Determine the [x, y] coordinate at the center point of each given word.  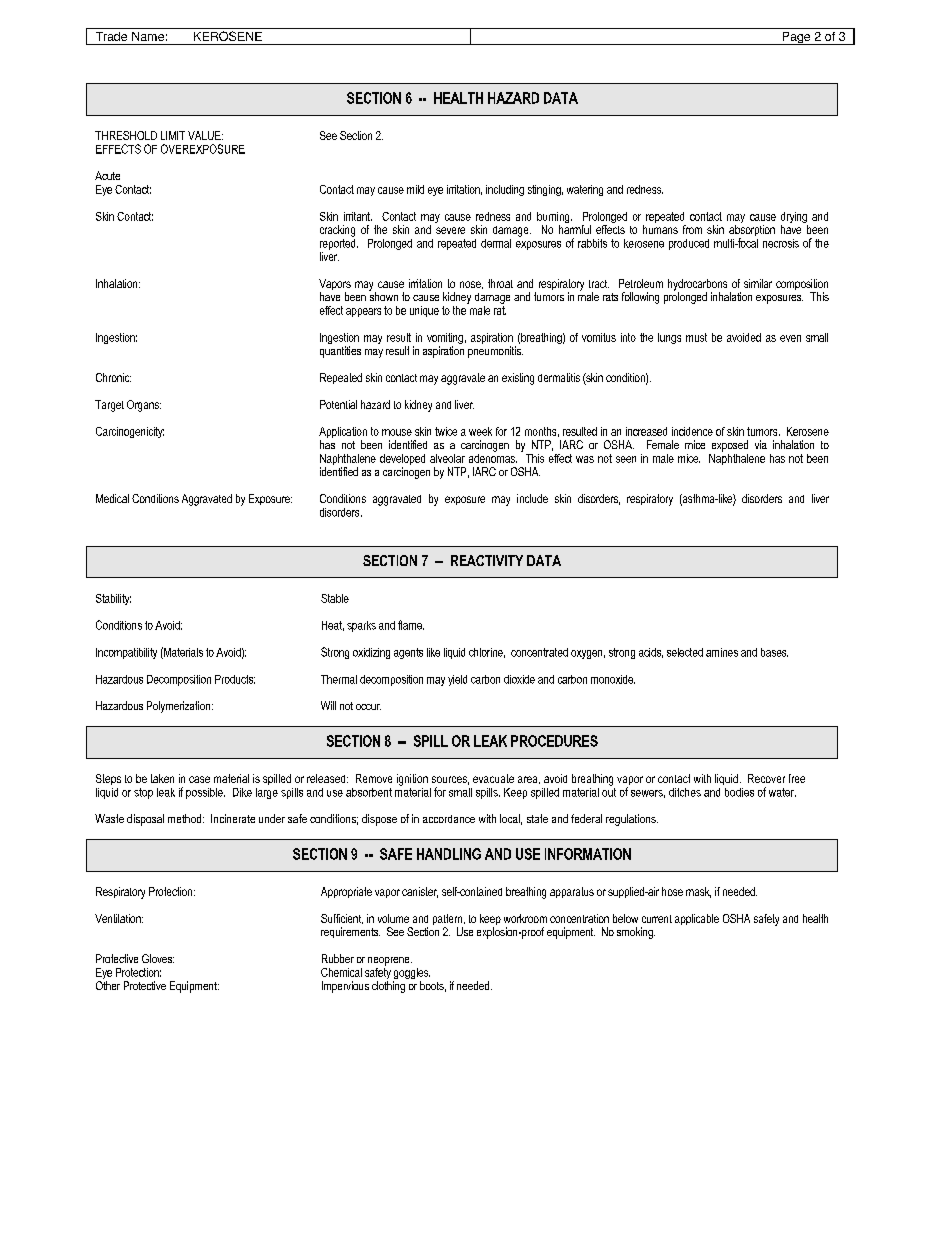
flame [411, 625]
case [199, 779]
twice [446, 431]
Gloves [158, 958]
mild [415, 189]
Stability [113, 599]
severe [450, 230]
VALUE [205, 135]
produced [689, 244]
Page [796, 38]
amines [722, 652]
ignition [412, 780]
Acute [107, 175]
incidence [692, 431]
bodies [739, 792]
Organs [144, 406]
